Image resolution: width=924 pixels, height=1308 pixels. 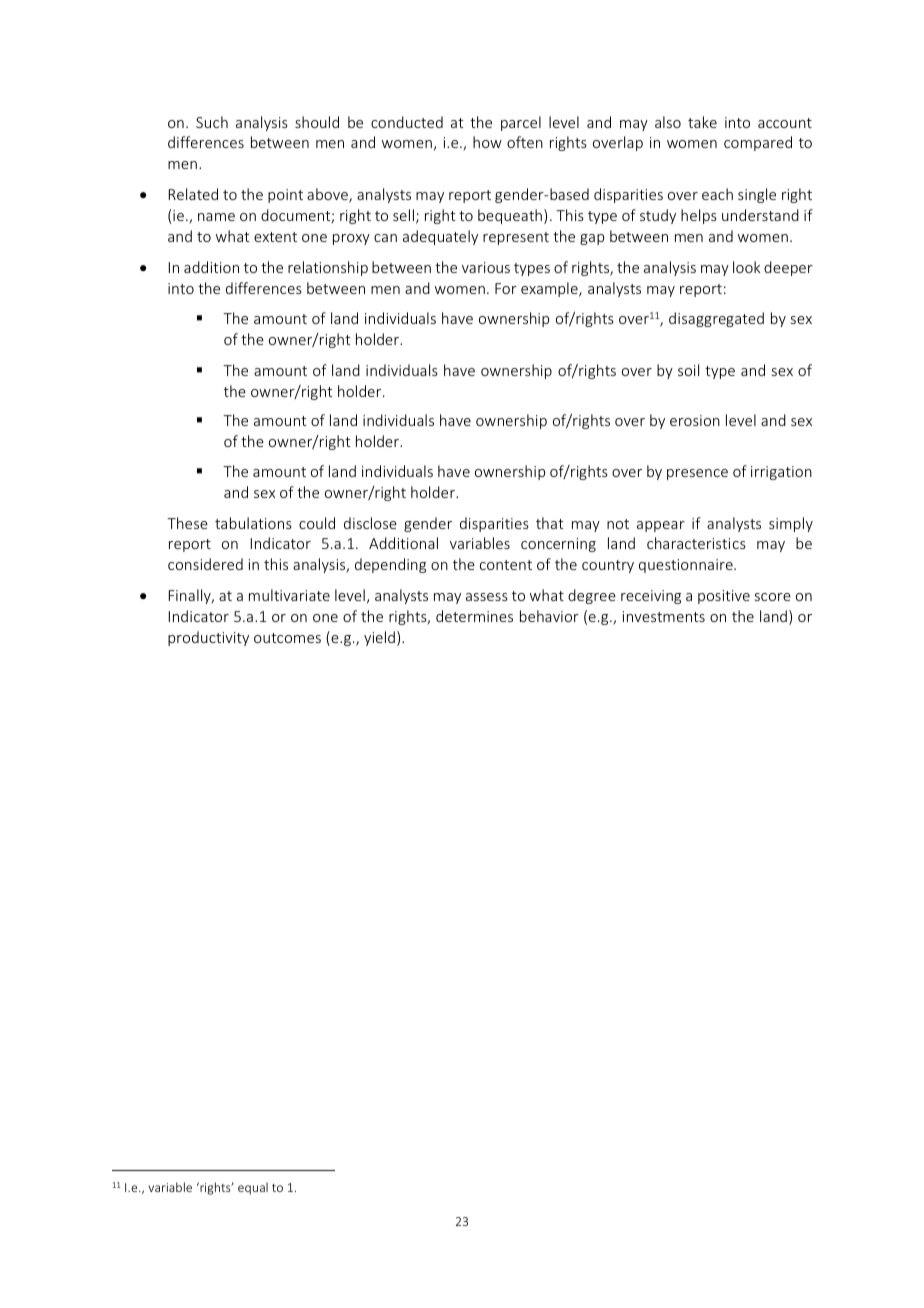 What do you see at coordinates (253, 523) in the screenshot?
I see `tabulations` at bounding box center [253, 523].
